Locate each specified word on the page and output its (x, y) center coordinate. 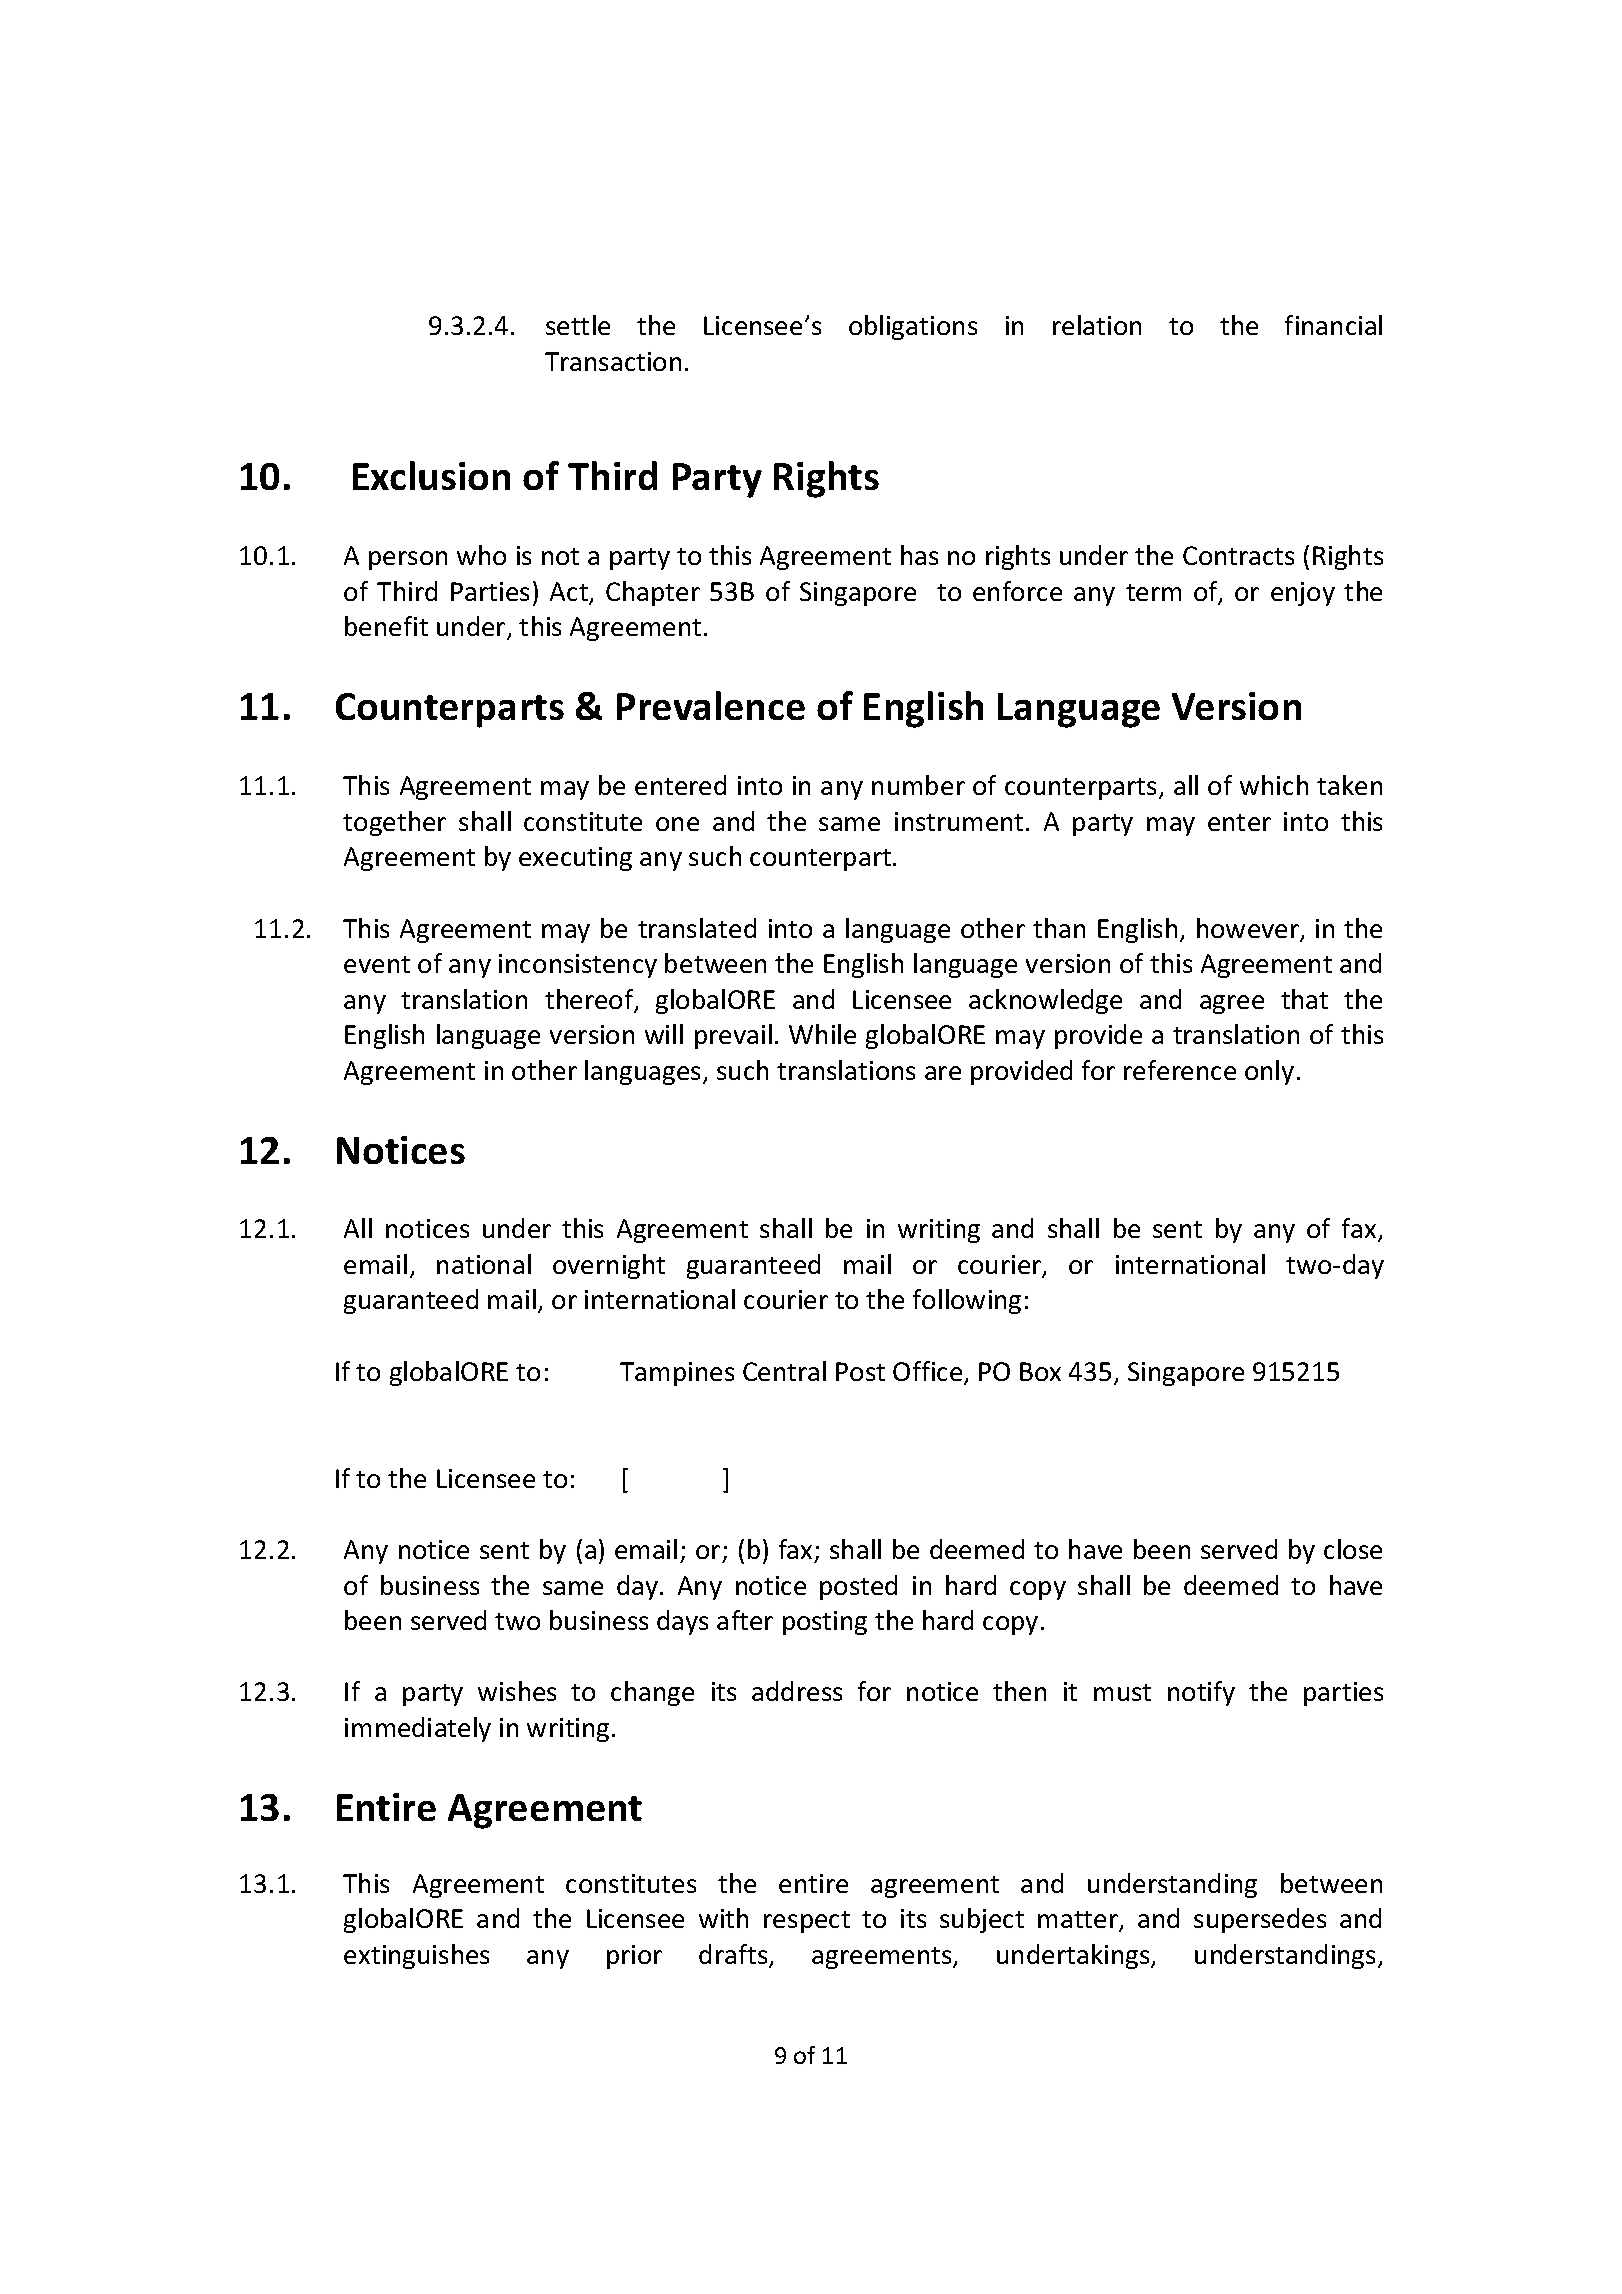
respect (807, 1922)
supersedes (1260, 1920)
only (1269, 1072)
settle (578, 325)
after (745, 1620)
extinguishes (416, 1956)
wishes (517, 1691)
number (918, 785)
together (394, 823)
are (943, 1073)
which (1274, 785)
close (1353, 1549)
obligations (913, 327)
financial (1333, 325)
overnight (609, 1266)
